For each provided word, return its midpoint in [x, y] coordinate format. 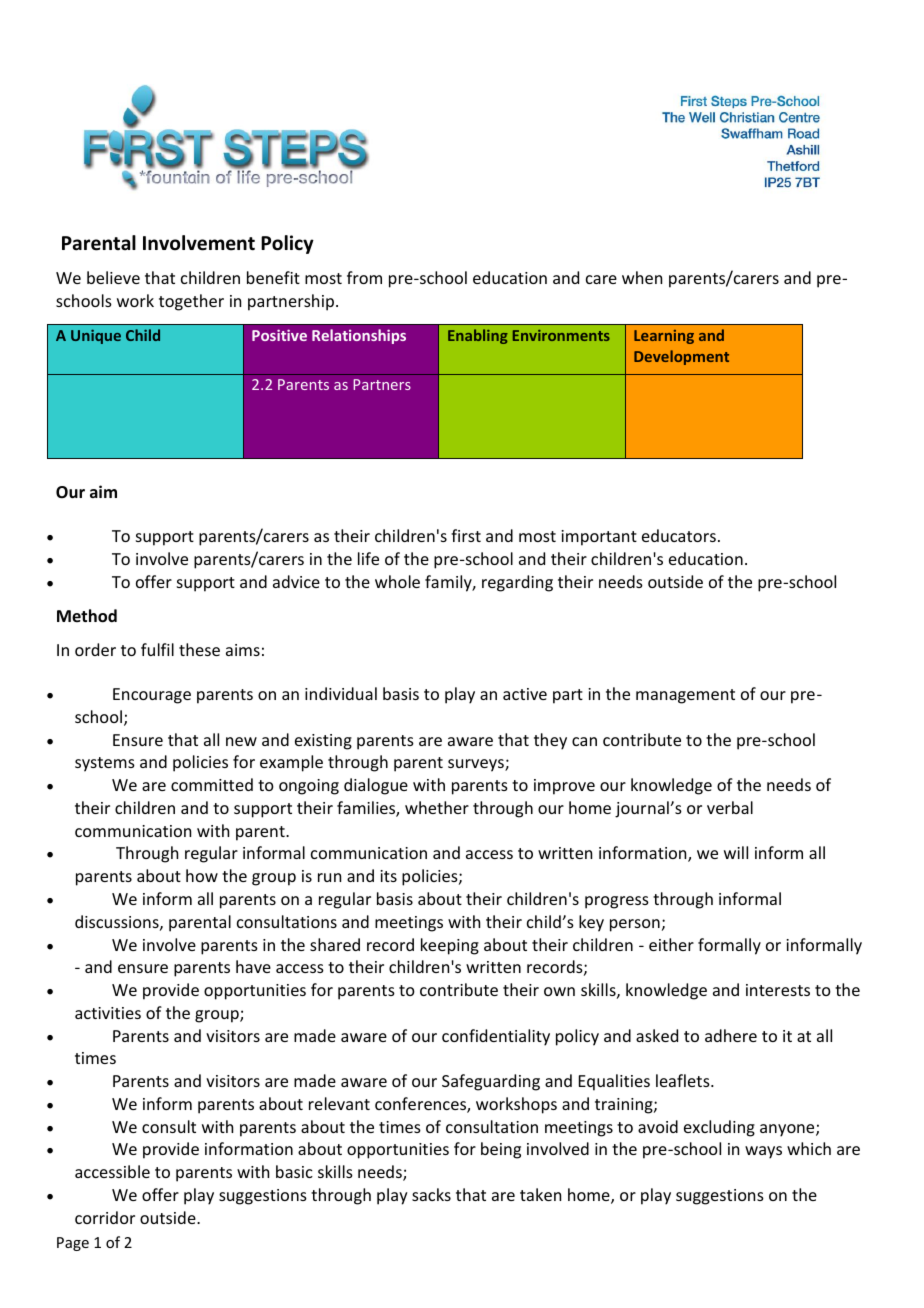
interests [778, 990]
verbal [730, 807]
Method [87, 616]
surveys [477, 765]
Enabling [478, 336]
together [191, 302]
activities [108, 1013]
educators [679, 535]
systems [105, 764]
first [466, 535]
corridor [105, 1217]
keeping [450, 946]
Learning [664, 337]
